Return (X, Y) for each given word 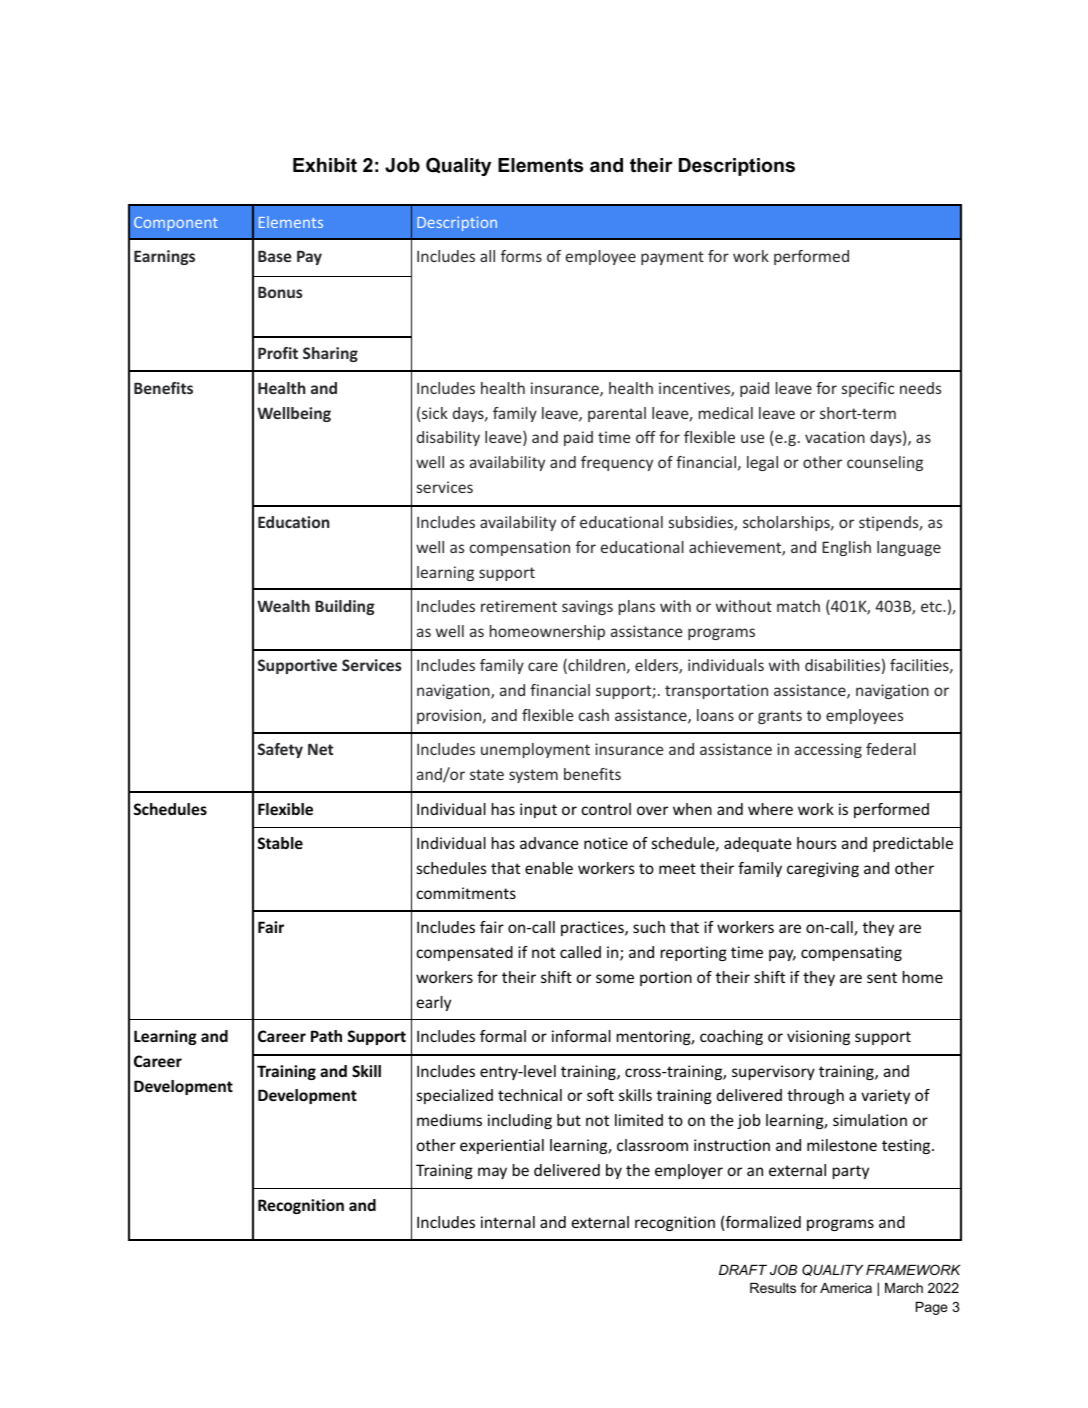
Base (274, 256)
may (492, 1173)
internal (508, 1222)
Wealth (283, 606)
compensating (851, 953)
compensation (520, 548)
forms (521, 256)
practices (593, 928)
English (846, 548)
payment (672, 258)
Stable (280, 843)
